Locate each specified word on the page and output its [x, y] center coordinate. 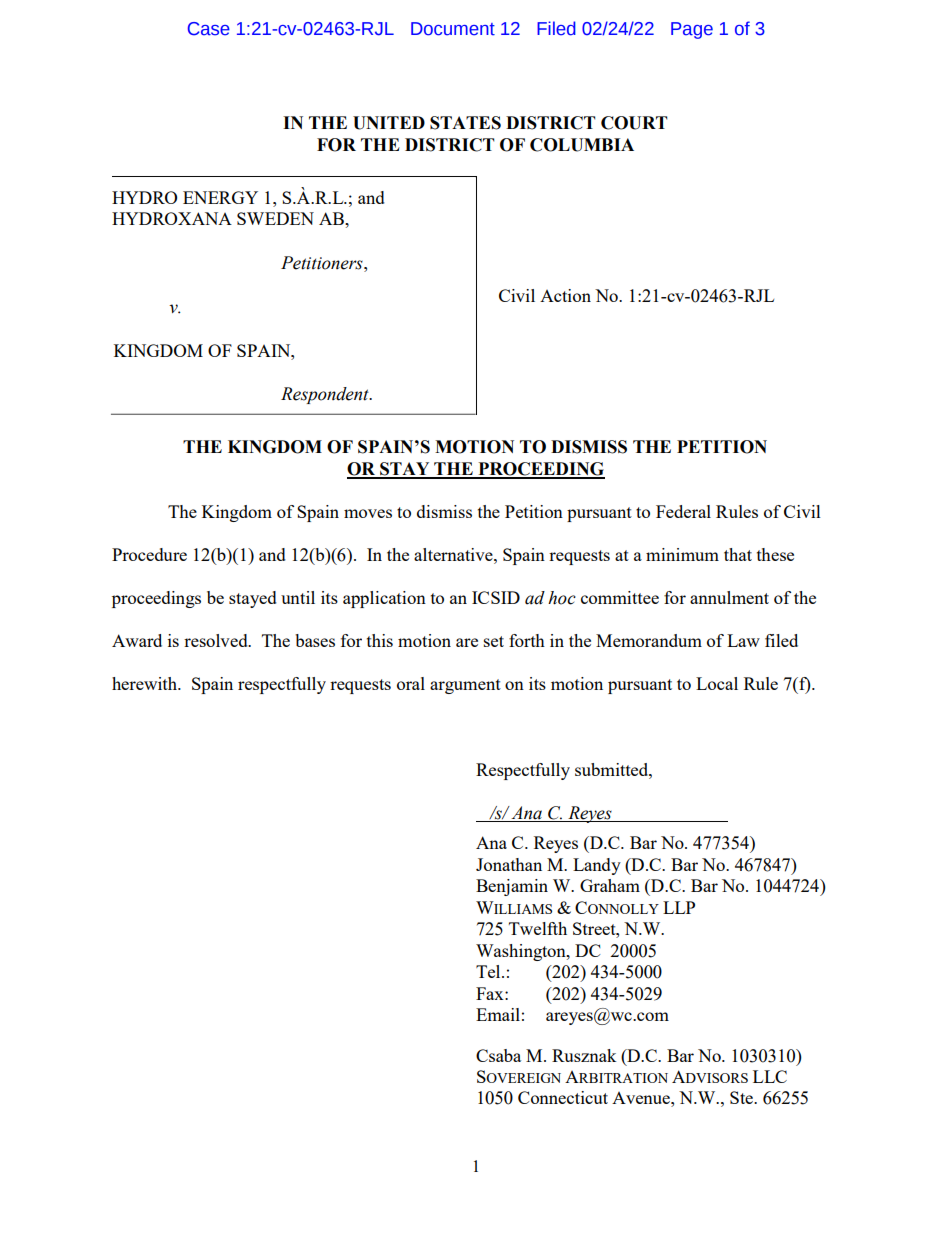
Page [692, 30]
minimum [682, 554]
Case [209, 29]
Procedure [149, 554]
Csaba [498, 1055]
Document [453, 29]
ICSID [496, 597]
